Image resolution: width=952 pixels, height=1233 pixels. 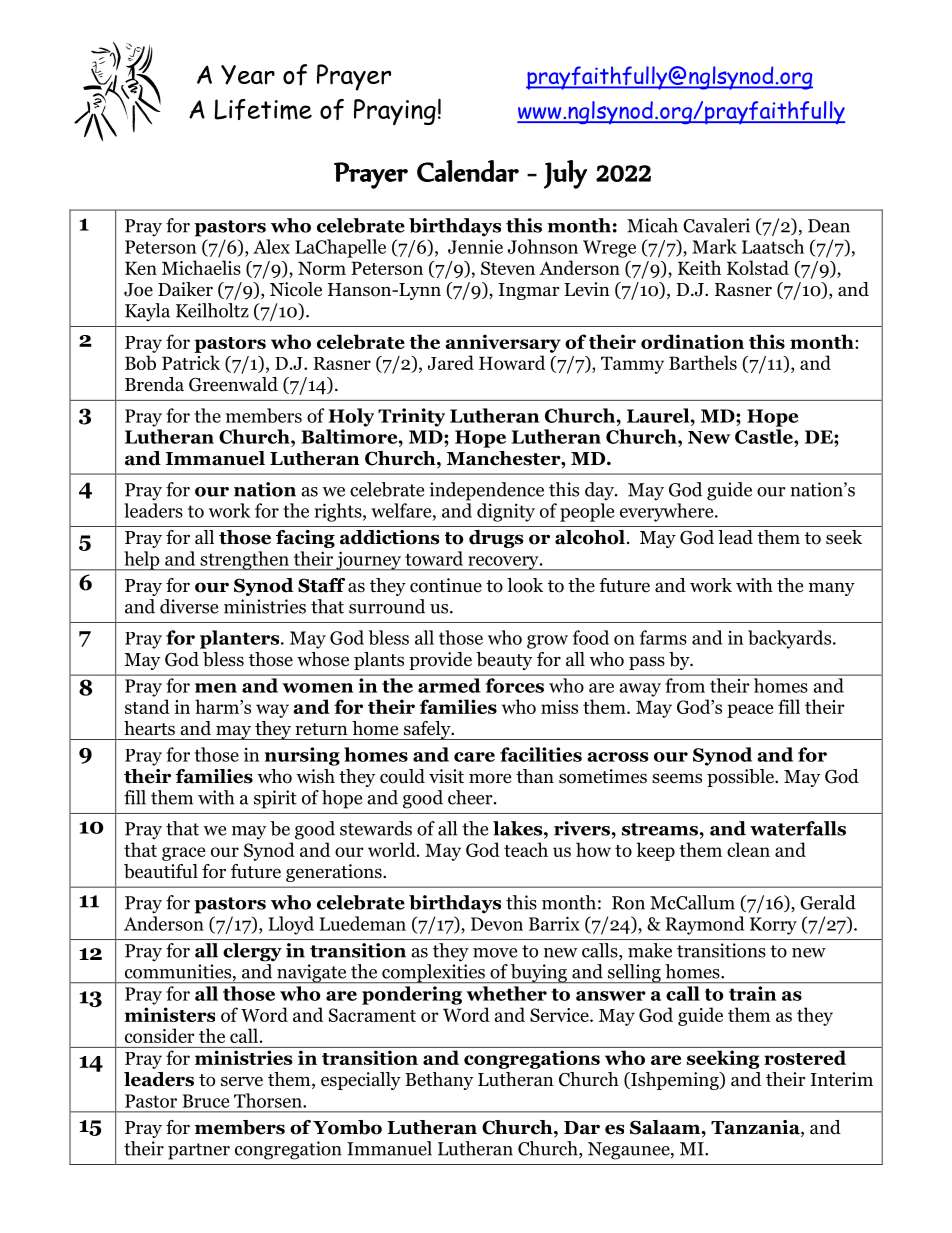 I want to click on Greenwald, so click(x=233, y=384).
